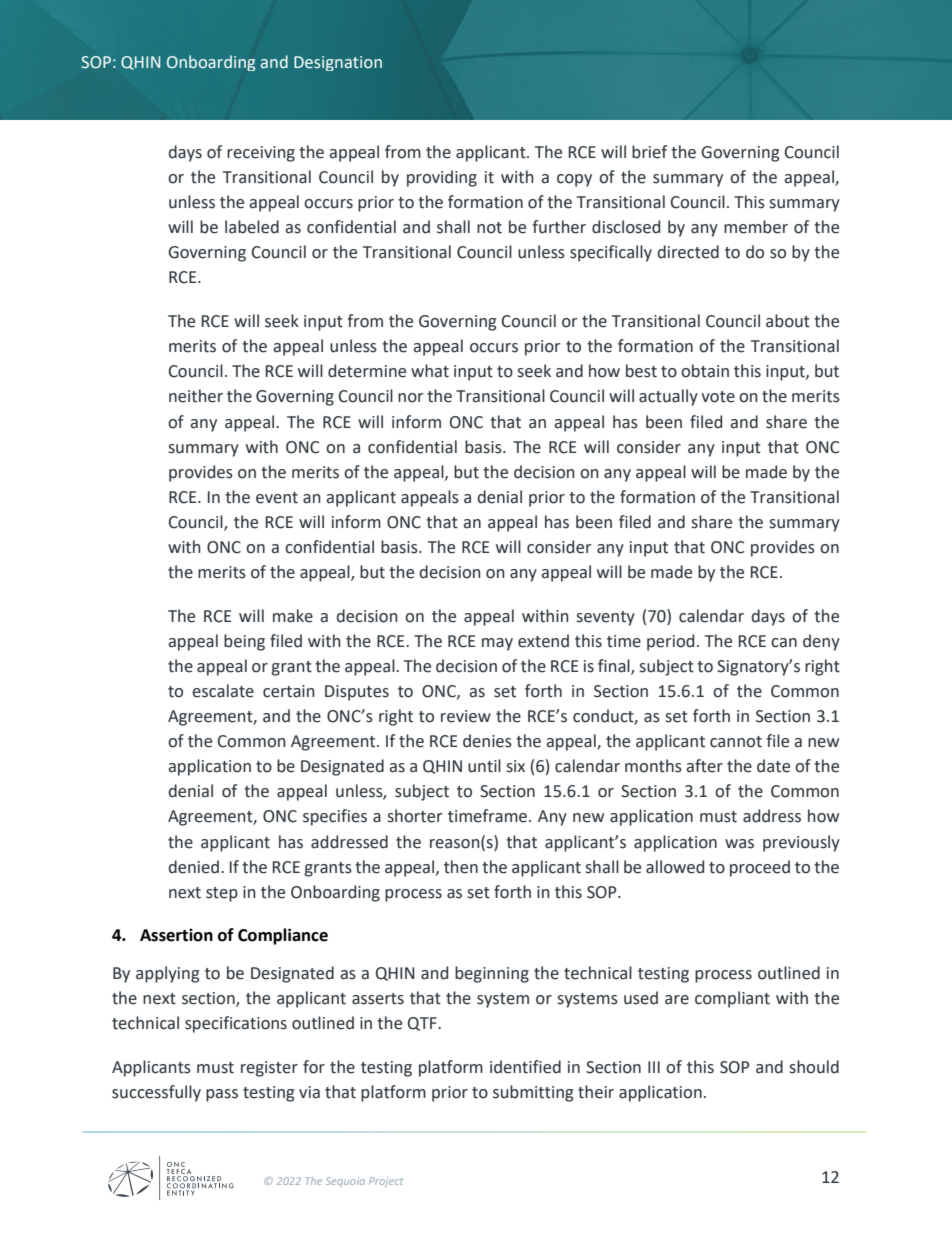 This screenshot has width=952, height=1233. I want to click on Compliance, so click(283, 936).
